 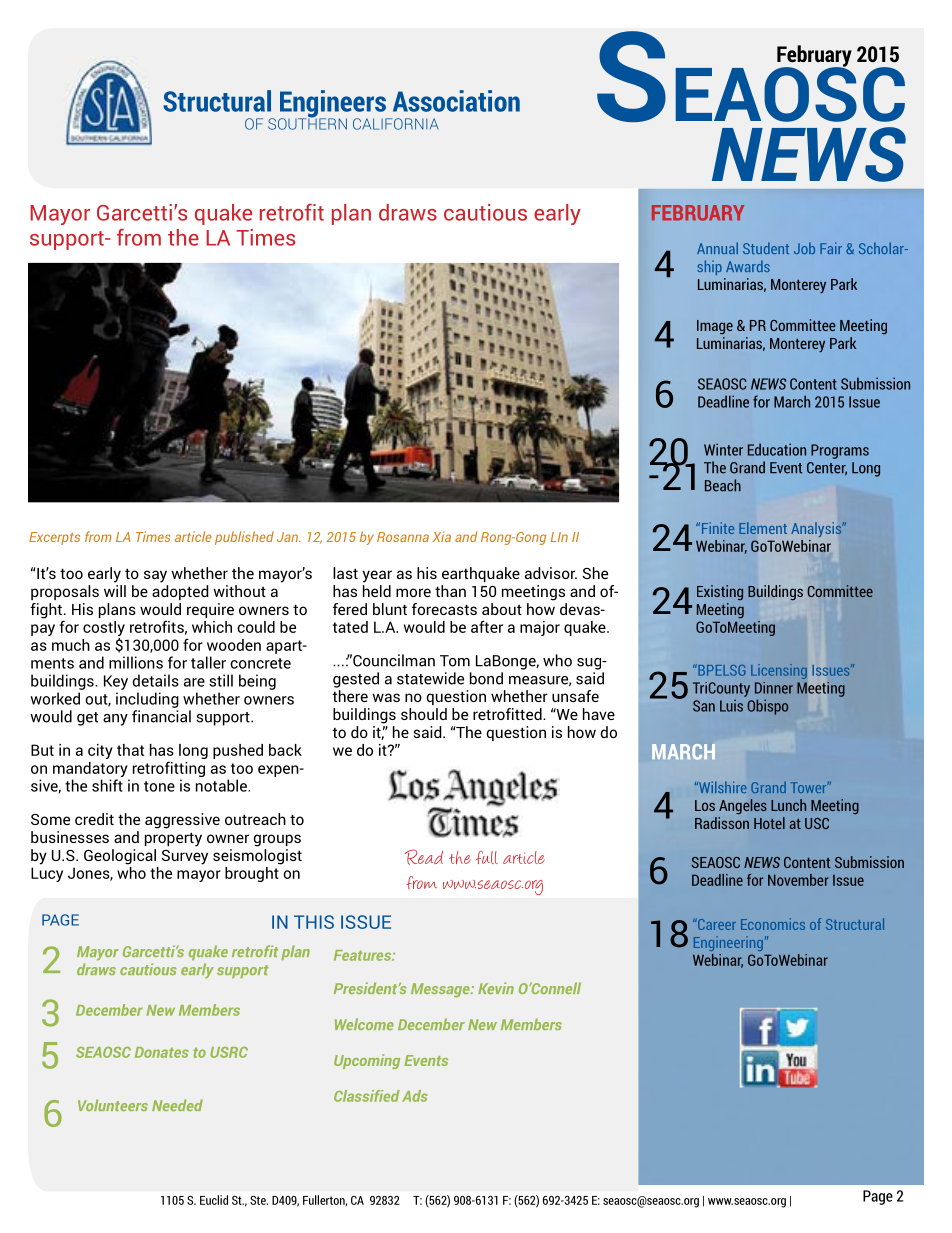 What do you see at coordinates (415, 1096) in the document?
I see `Ads` at bounding box center [415, 1096].
